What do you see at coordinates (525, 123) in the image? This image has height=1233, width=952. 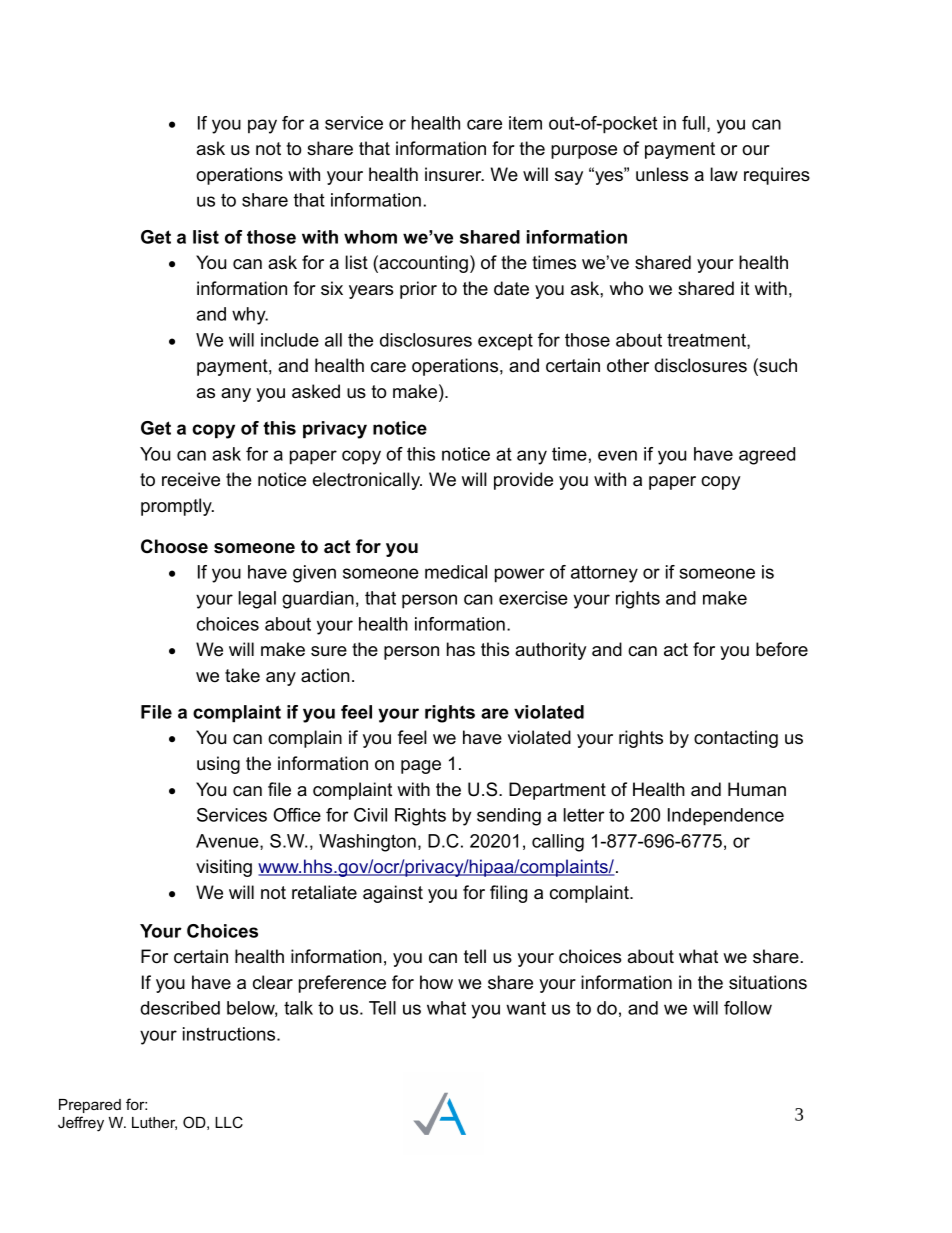 I see `item` at bounding box center [525, 123].
